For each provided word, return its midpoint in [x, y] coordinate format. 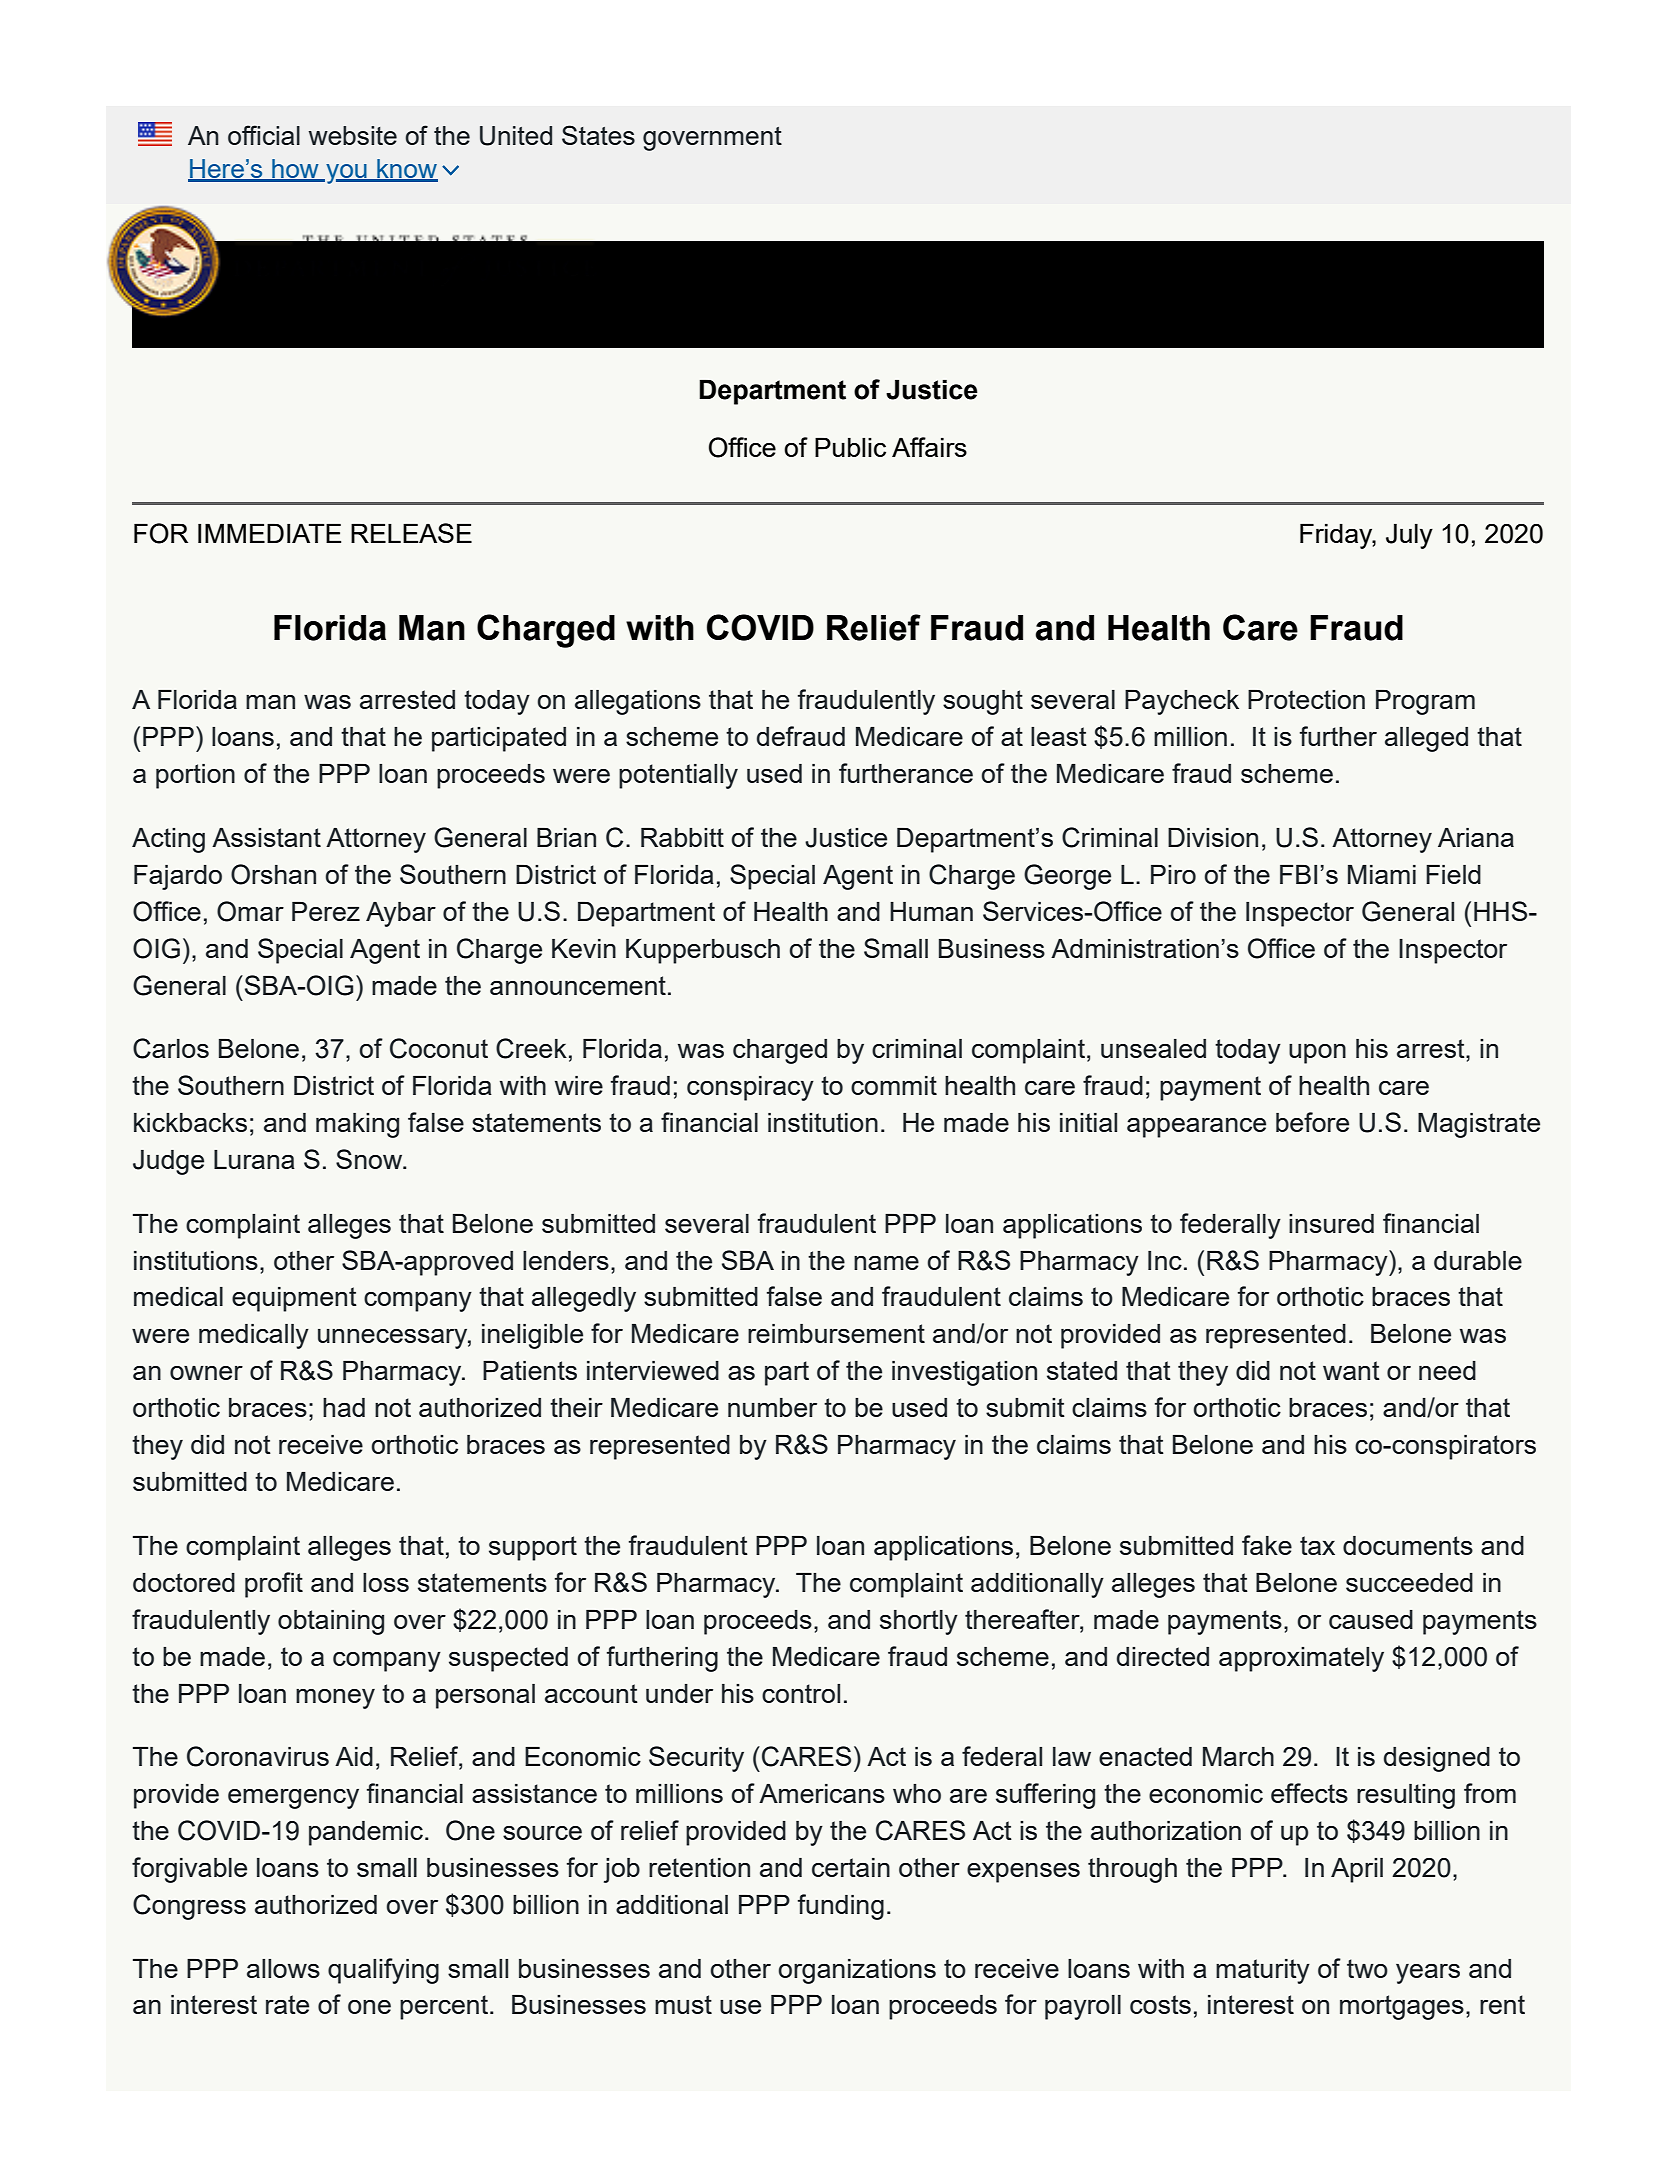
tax [1317, 1545]
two [1367, 1968]
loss [386, 1582]
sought [983, 702]
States [598, 135]
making [357, 1125]
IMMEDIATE [269, 533]
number [772, 1407]
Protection [1306, 699]
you [346, 174]
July [1409, 536]
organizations [857, 1971]
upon [1317, 1054]
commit [894, 1085]
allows [283, 1968]
